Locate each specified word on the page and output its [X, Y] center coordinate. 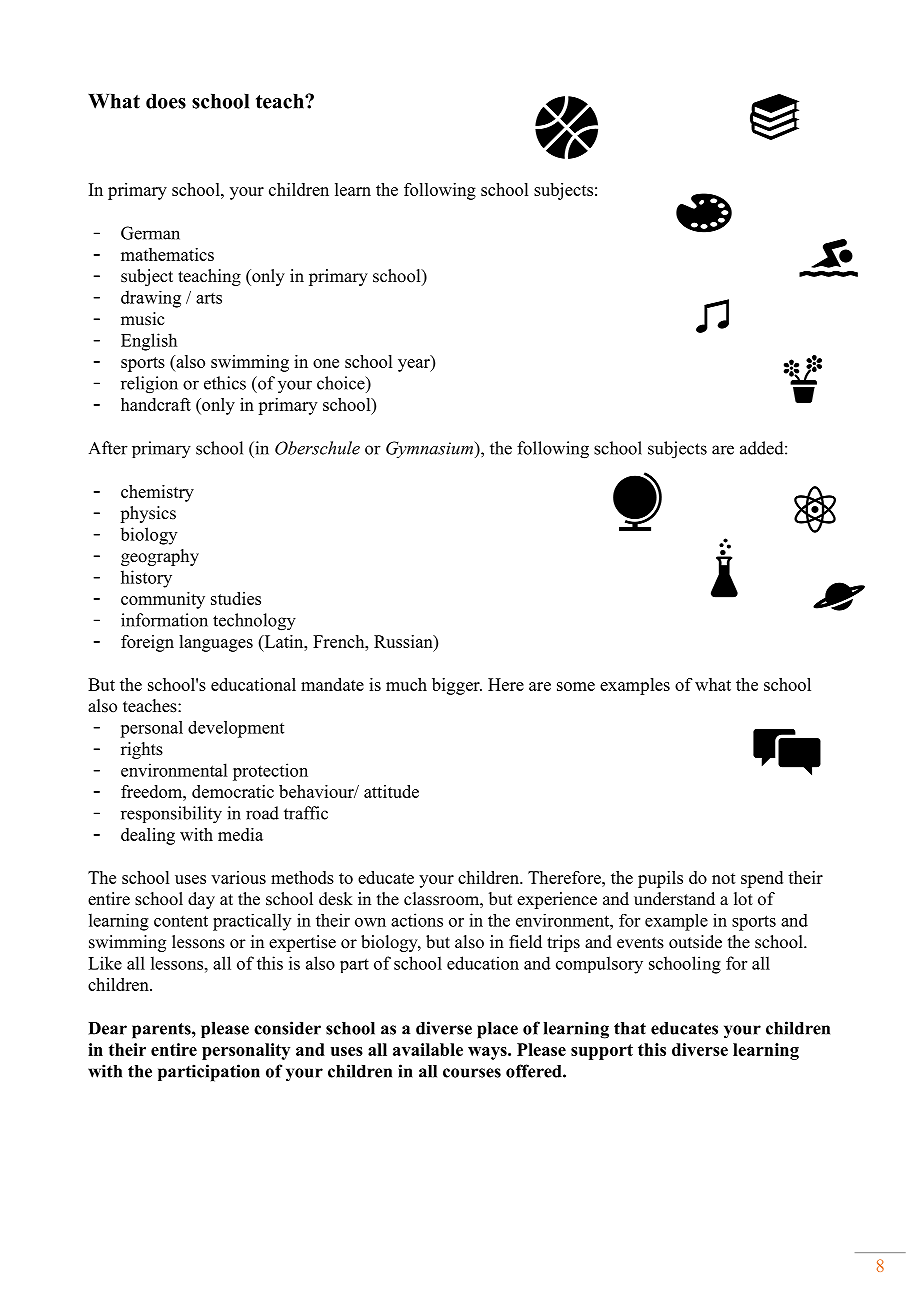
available [428, 1049]
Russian [404, 641]
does [166, 101]
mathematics [167, 254]
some [576, 686]
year [415, 365]
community [163, 600]
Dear [107, 1028]
